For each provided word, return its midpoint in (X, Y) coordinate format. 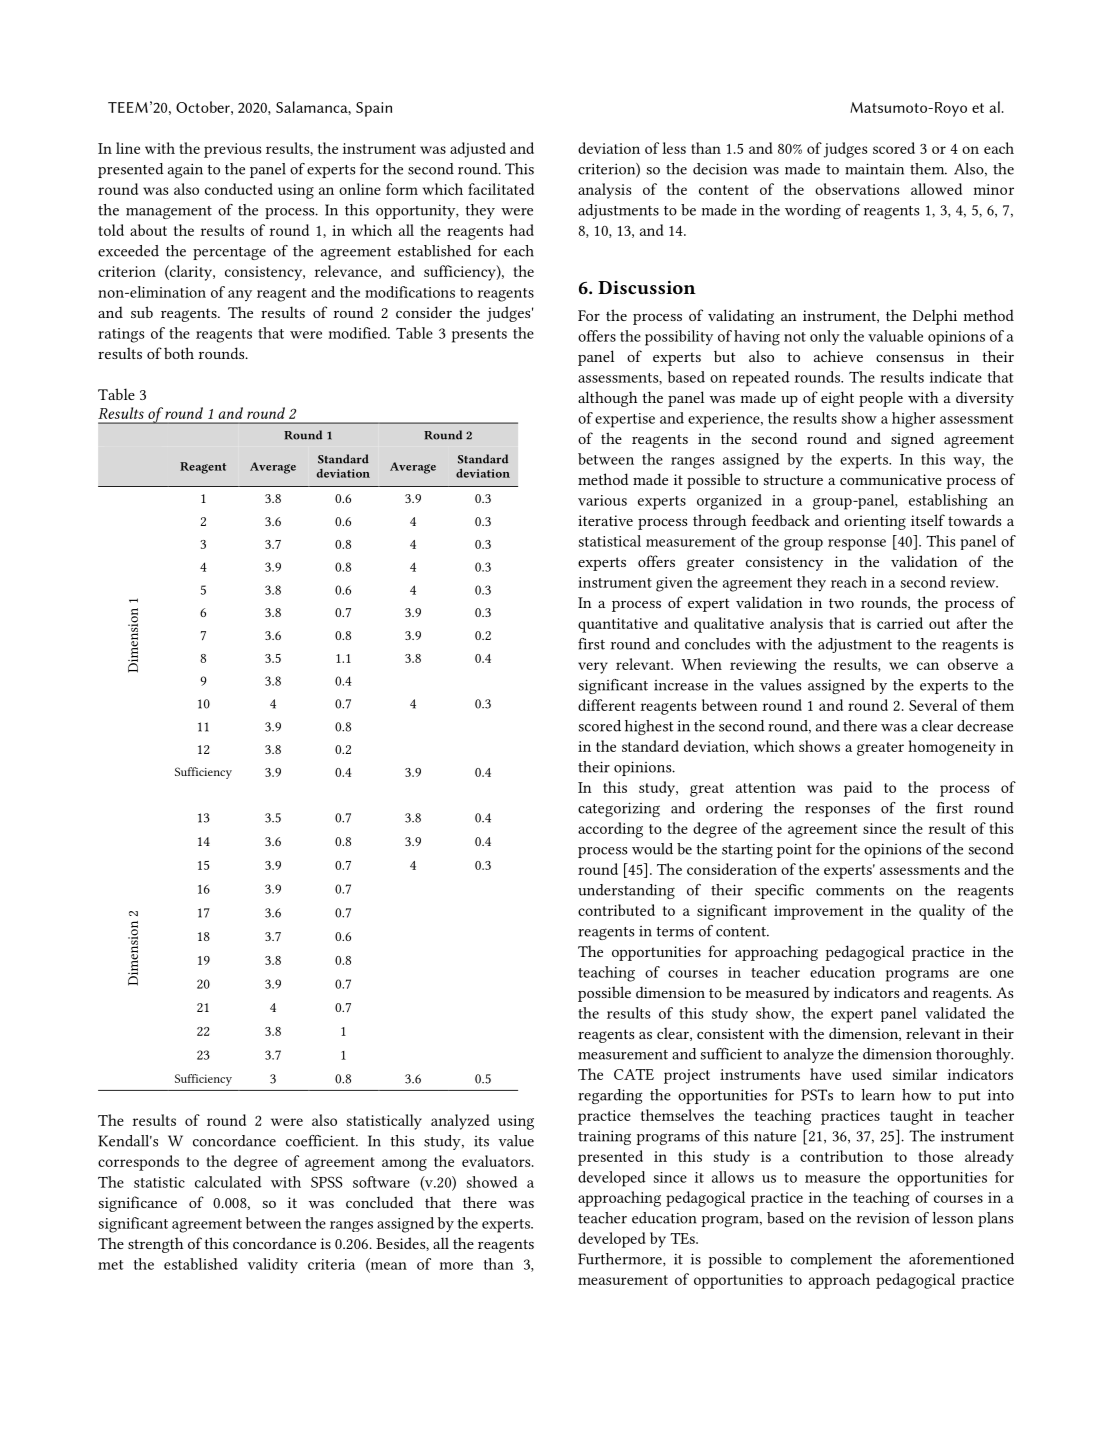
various (602, 500)
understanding (626, 891)
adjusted (478, 150)
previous (232, 150)
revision (883, 1218)
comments (850, 891)
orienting (875, 522)
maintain (874, 169)
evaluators (497, 1161)
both (179, 353)
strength (155, 1245)
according (610, 830)
